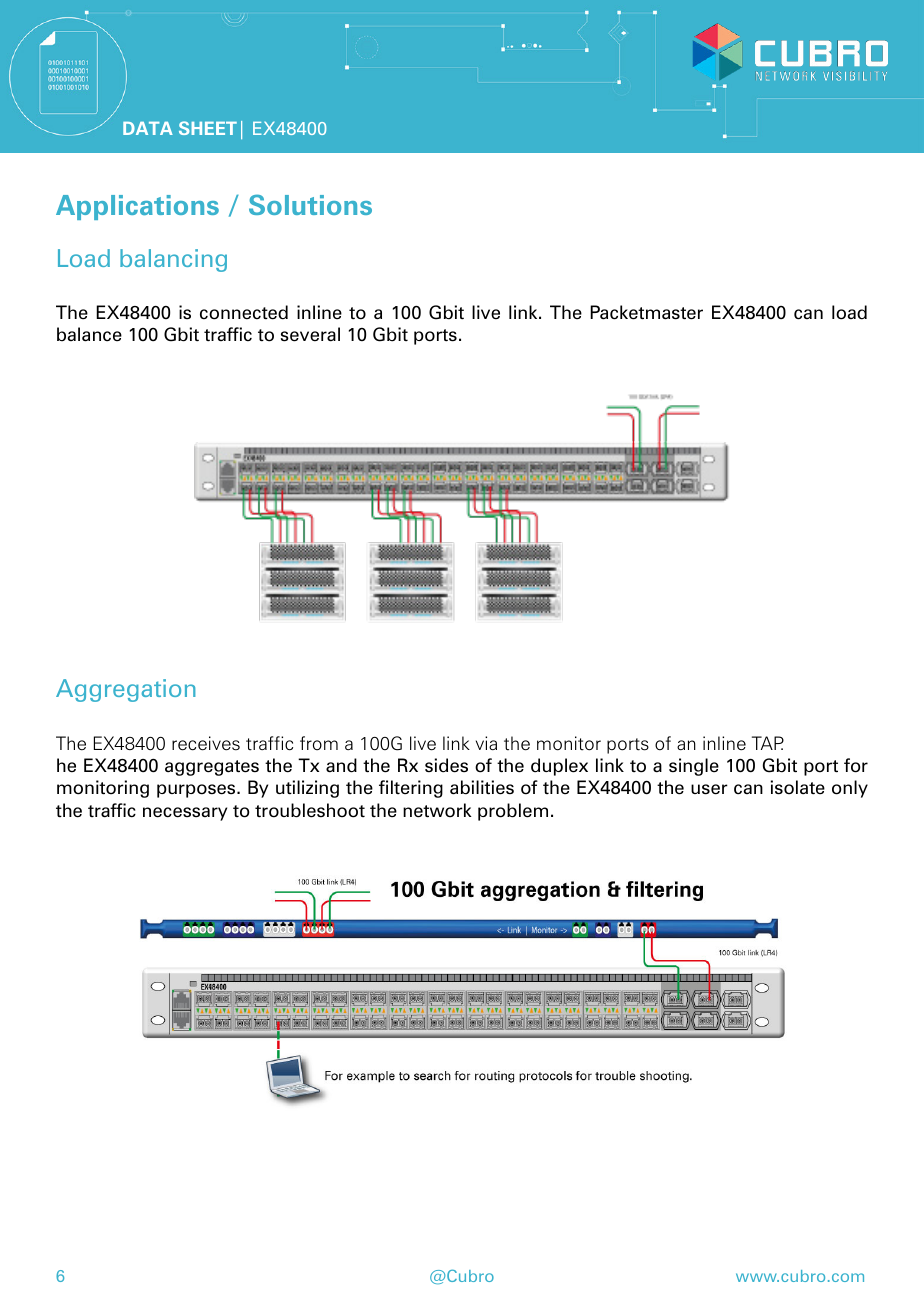 This screenshot has height=1308, width=924. What do you see at coordinates (137, 207) in the screenshot?
I see `Applications` at bounding box center [137, 207].
